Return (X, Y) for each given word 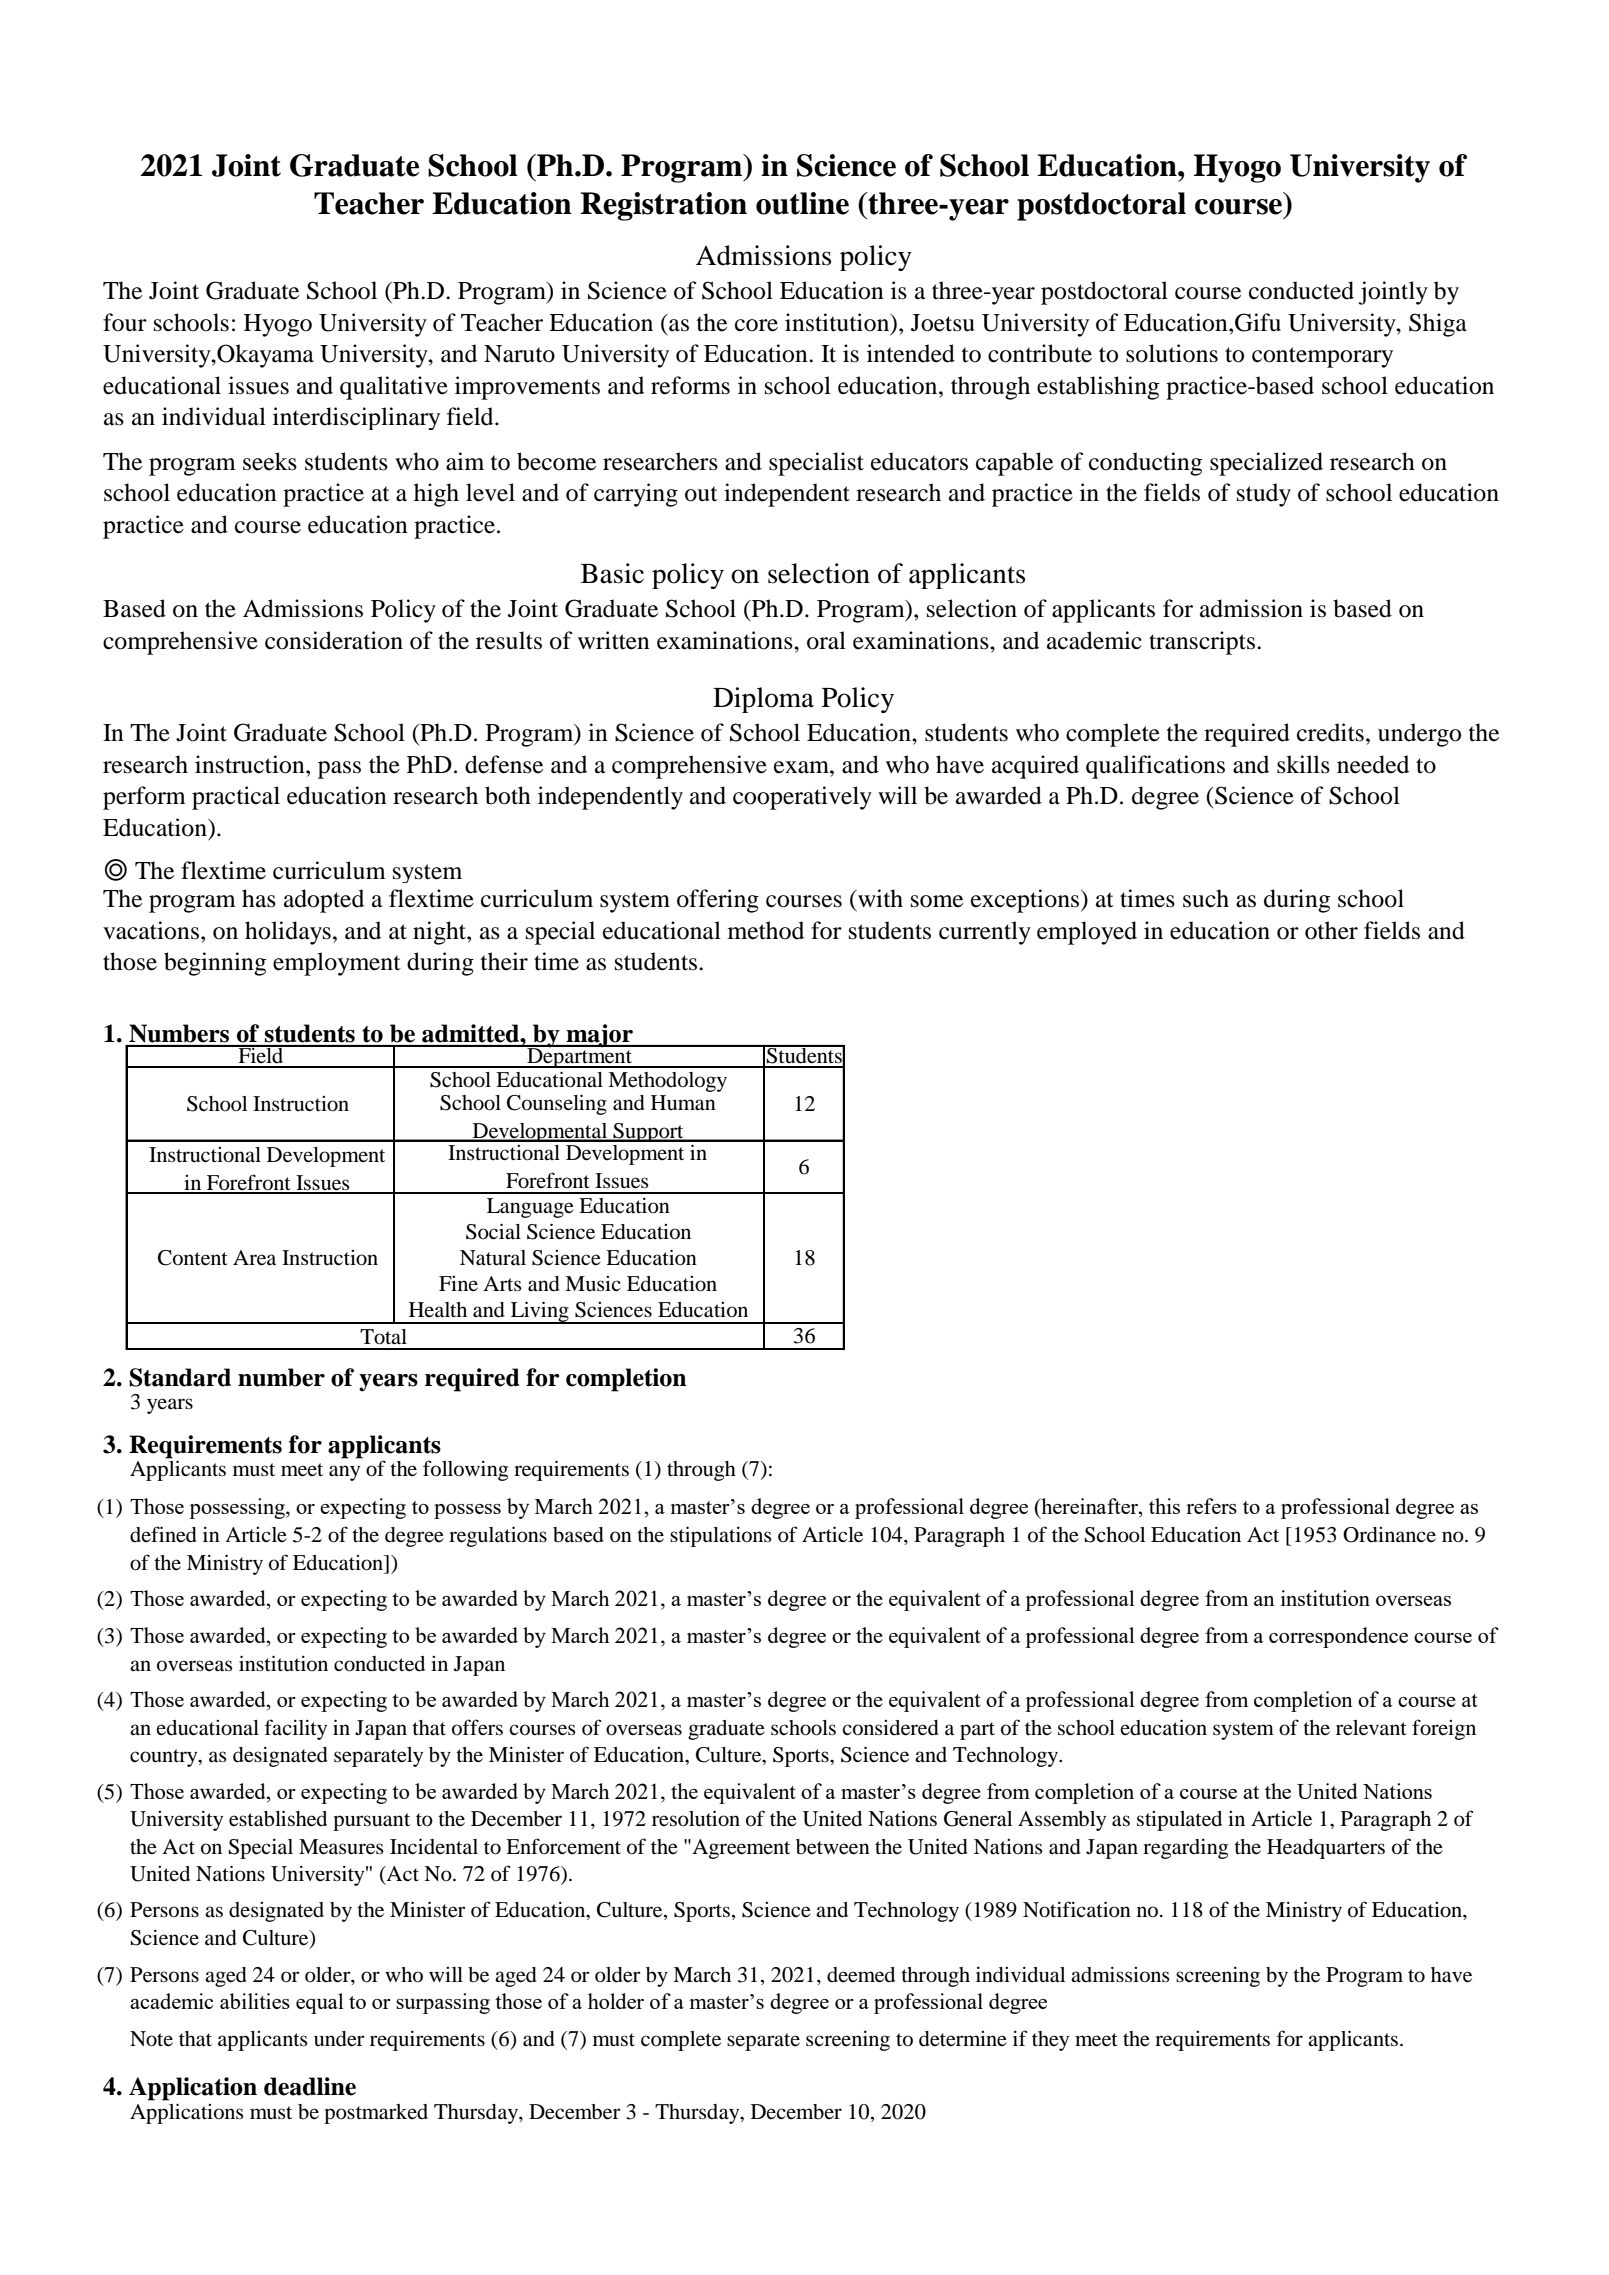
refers (1211, 1506)
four (125, 322)
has (259, 898)
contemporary (1322, 357)
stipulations (721, 1536)
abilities (255, 2001)
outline (802, 203)
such (1206, 898)
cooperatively (802, 798)
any (344, 1473)
